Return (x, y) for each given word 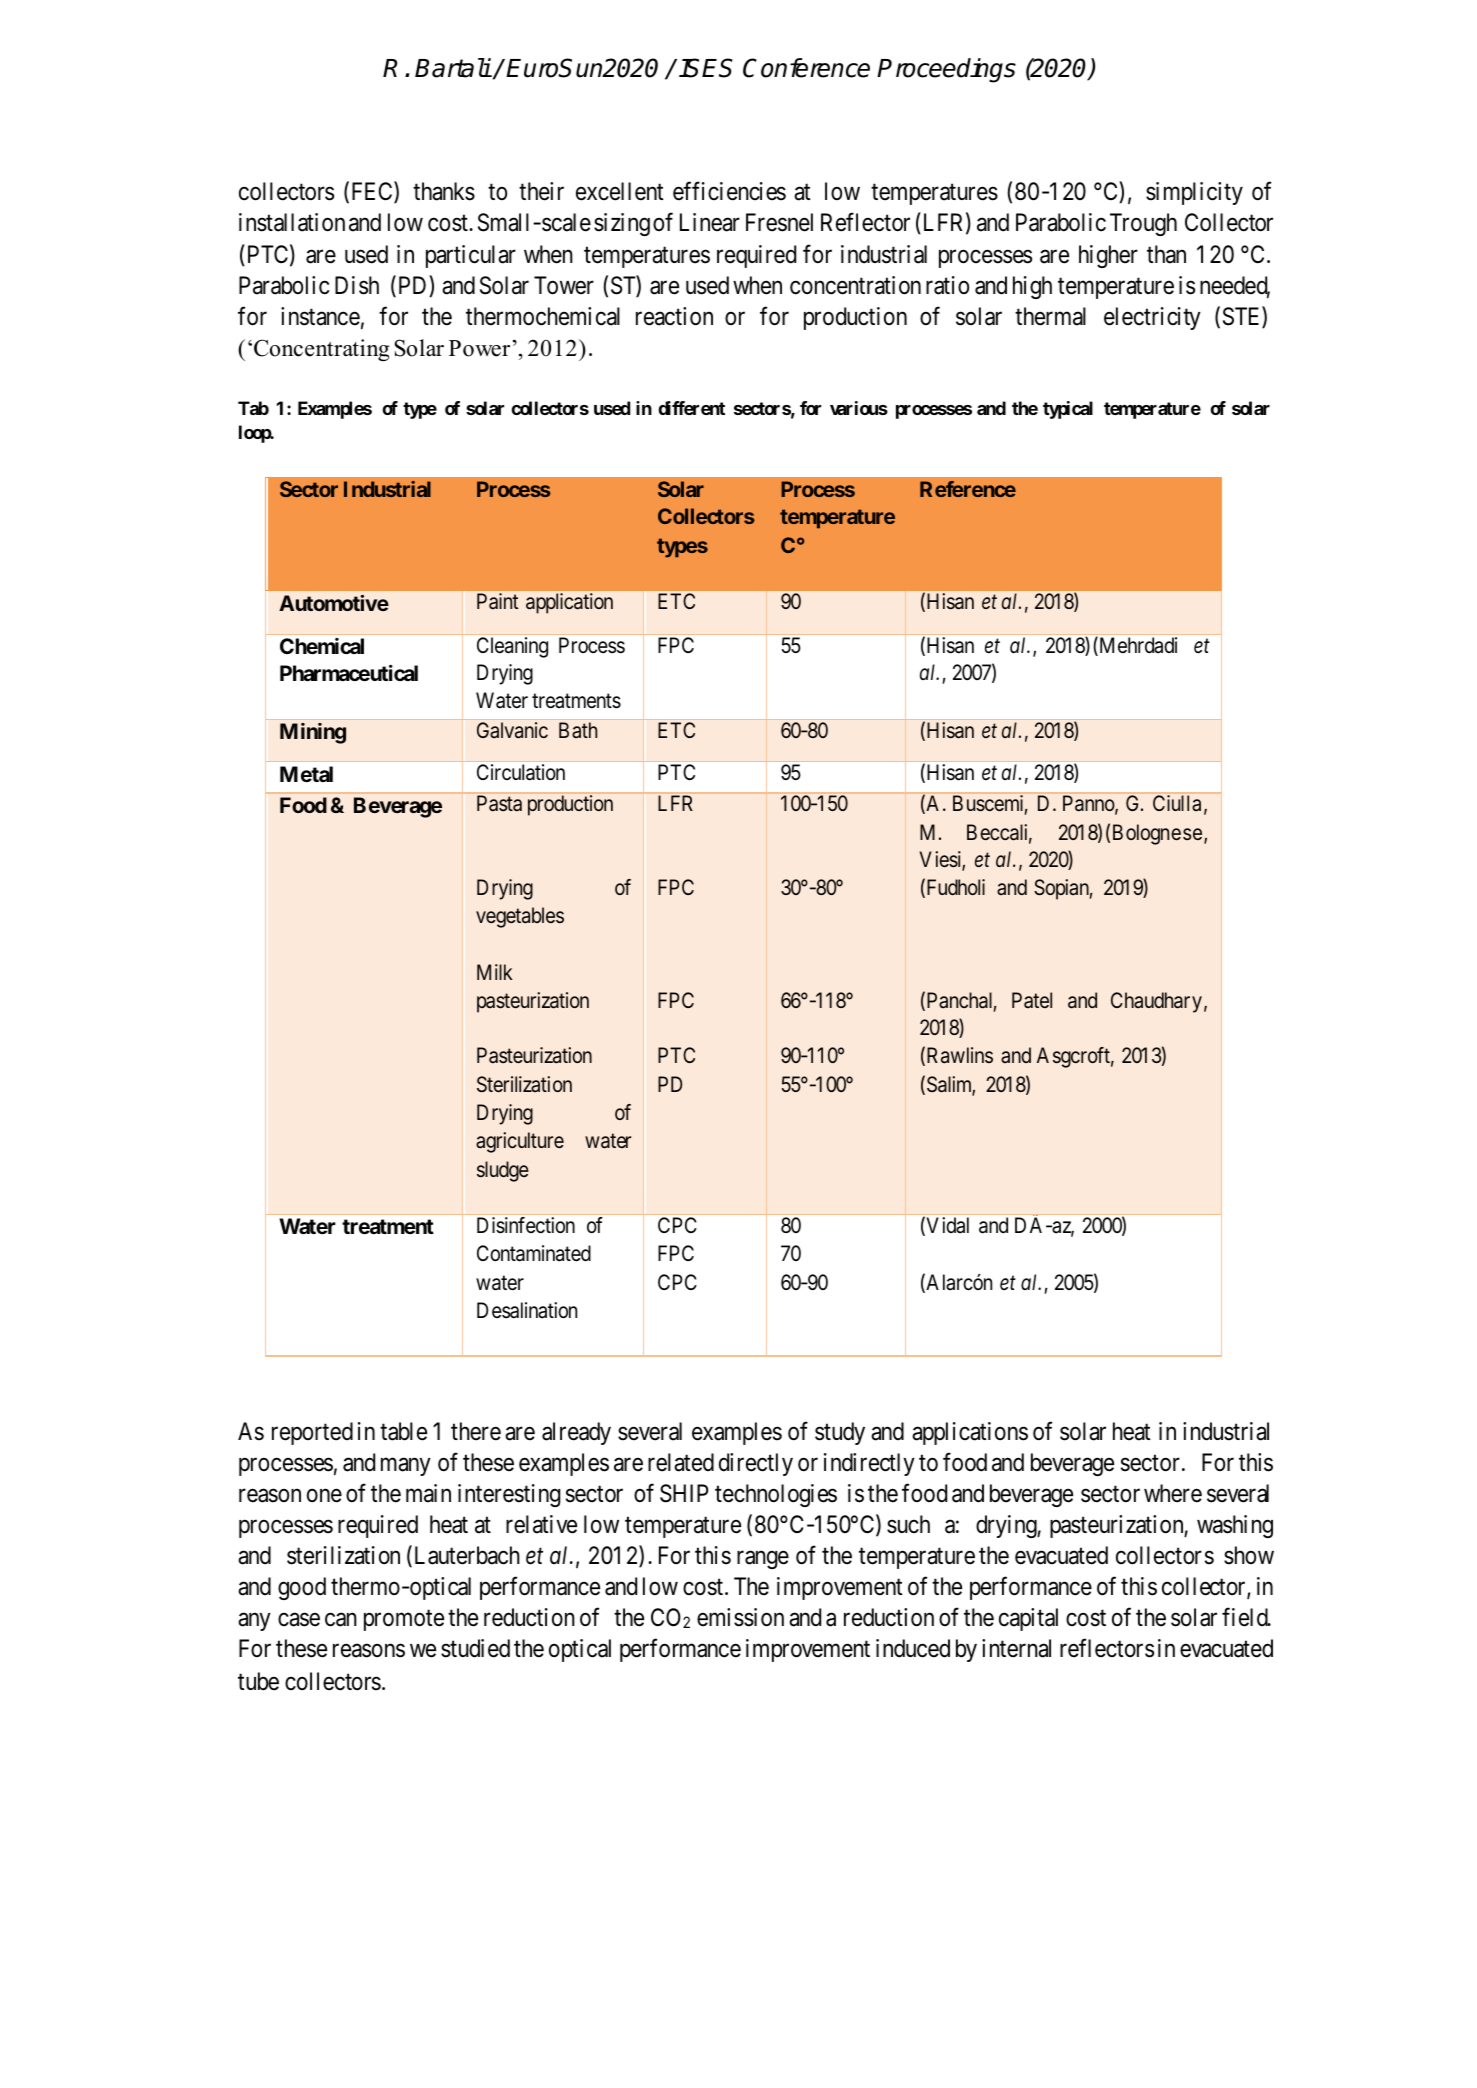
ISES (706, 68)
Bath (578, 730)
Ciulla (1177, 803)
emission (740, 1617)
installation (292, 222)
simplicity (1194, 193)
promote (404, 1621)
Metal (306, 774)
